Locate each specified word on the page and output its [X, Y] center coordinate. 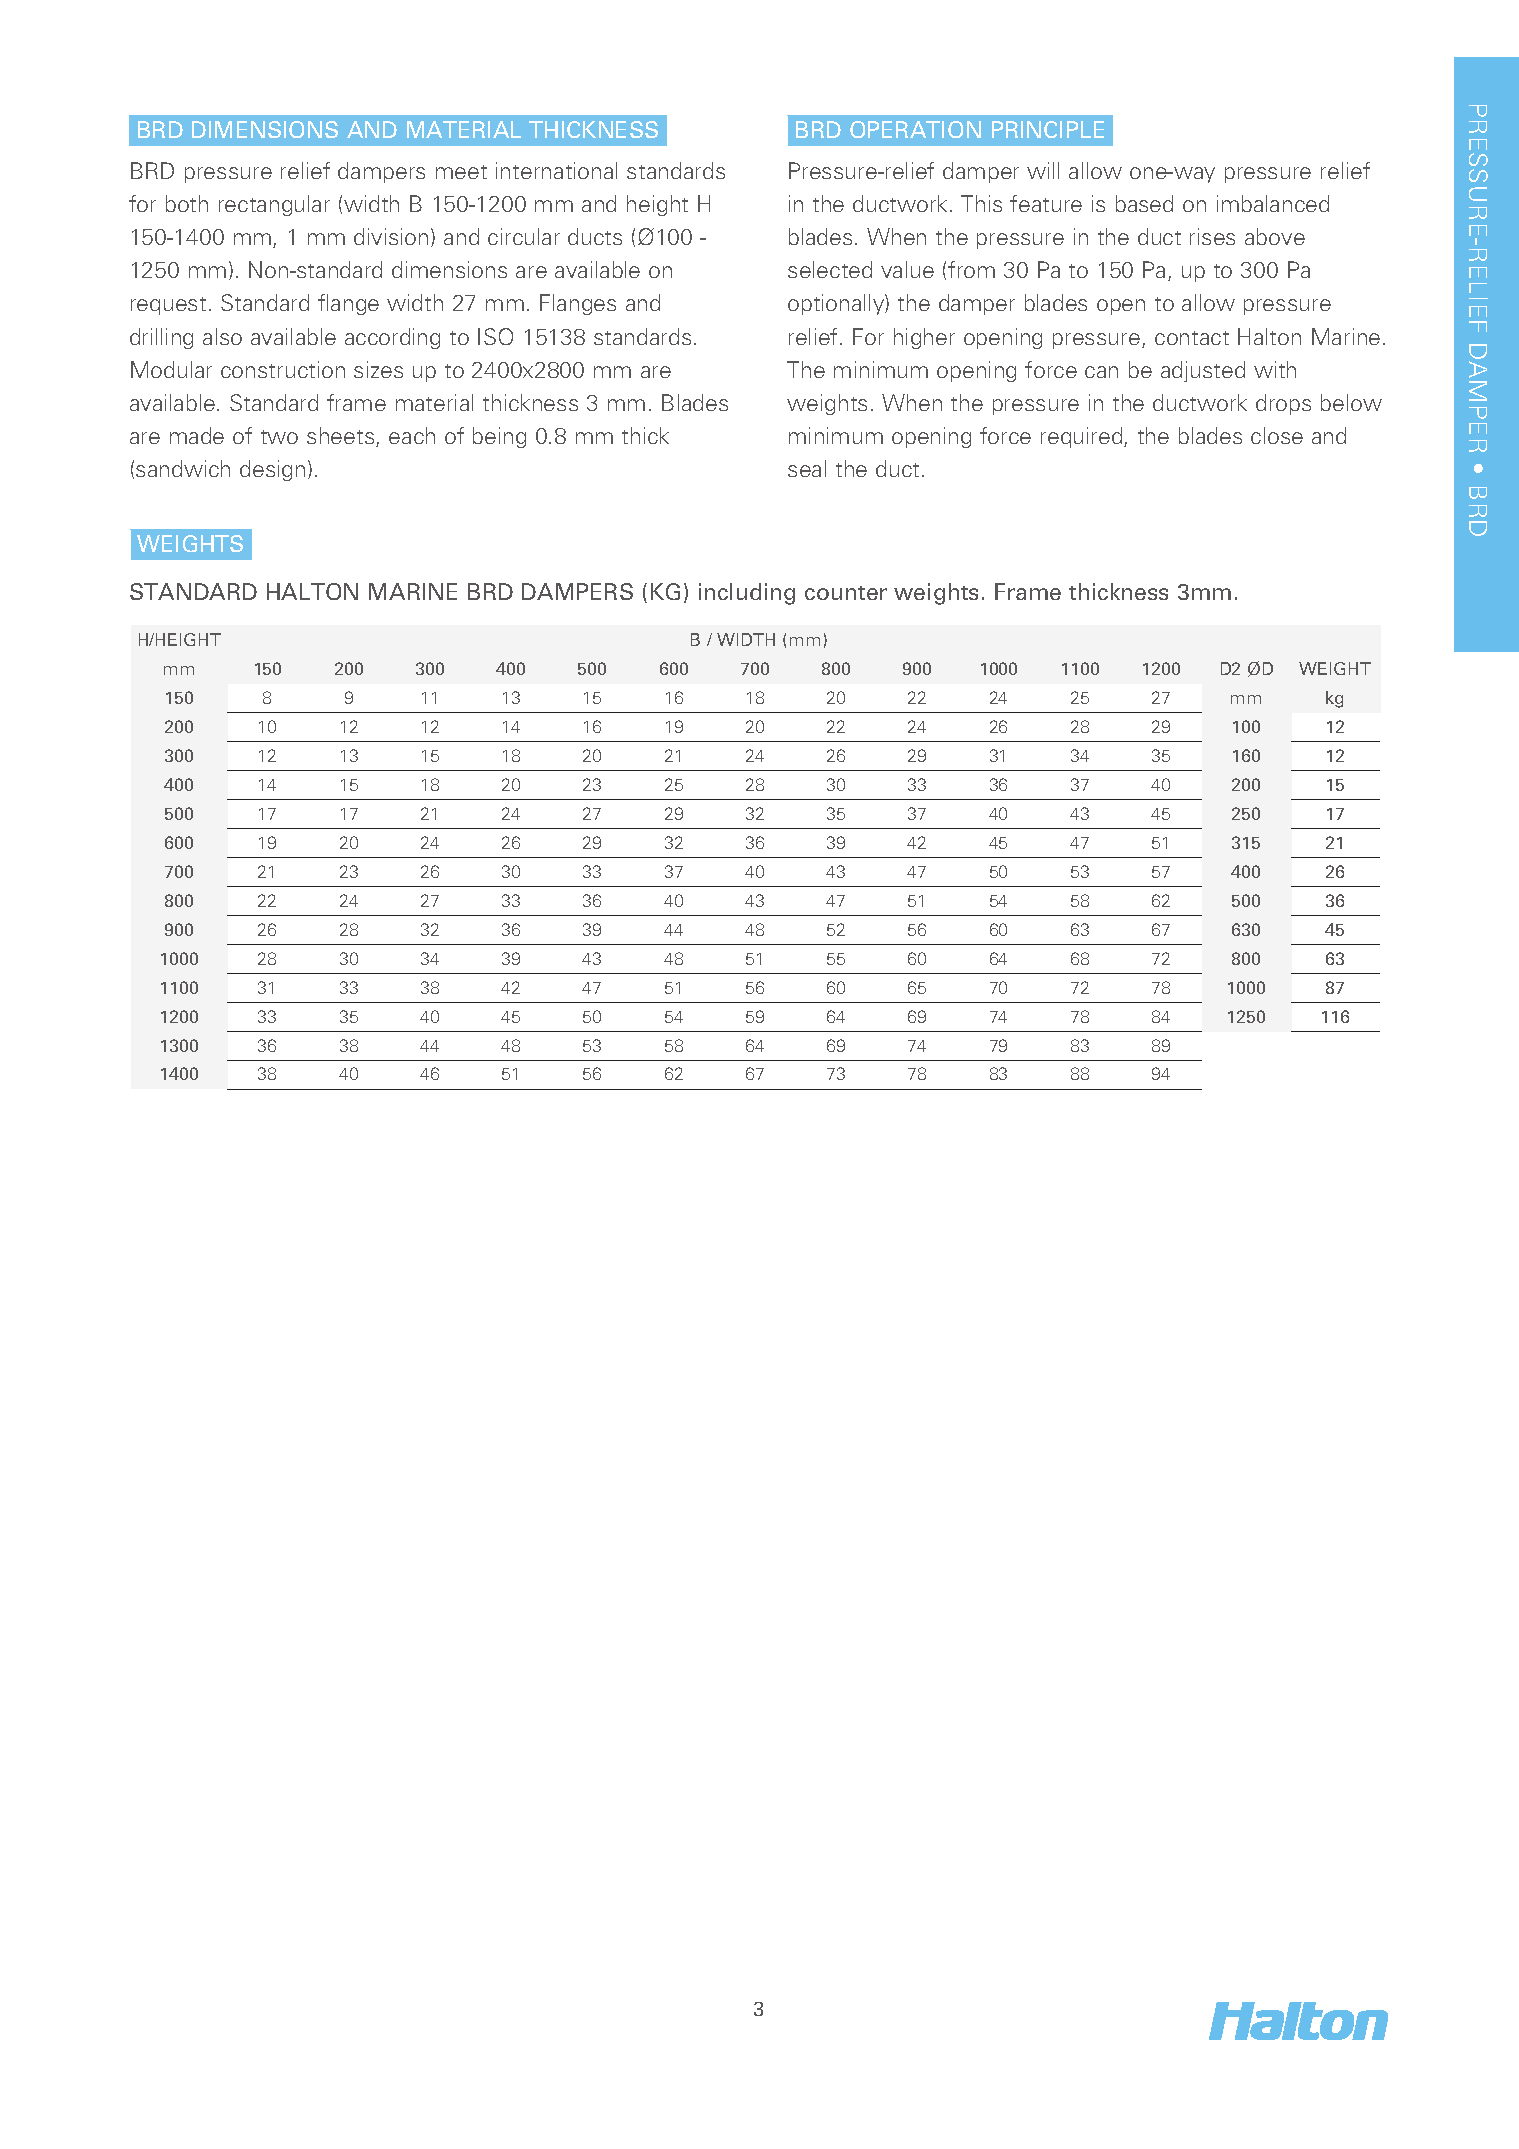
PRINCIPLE [1048, 129]
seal [807, 468]
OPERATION [915, 129]
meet [461, 172]
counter [846, 593]
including [747, 594]
